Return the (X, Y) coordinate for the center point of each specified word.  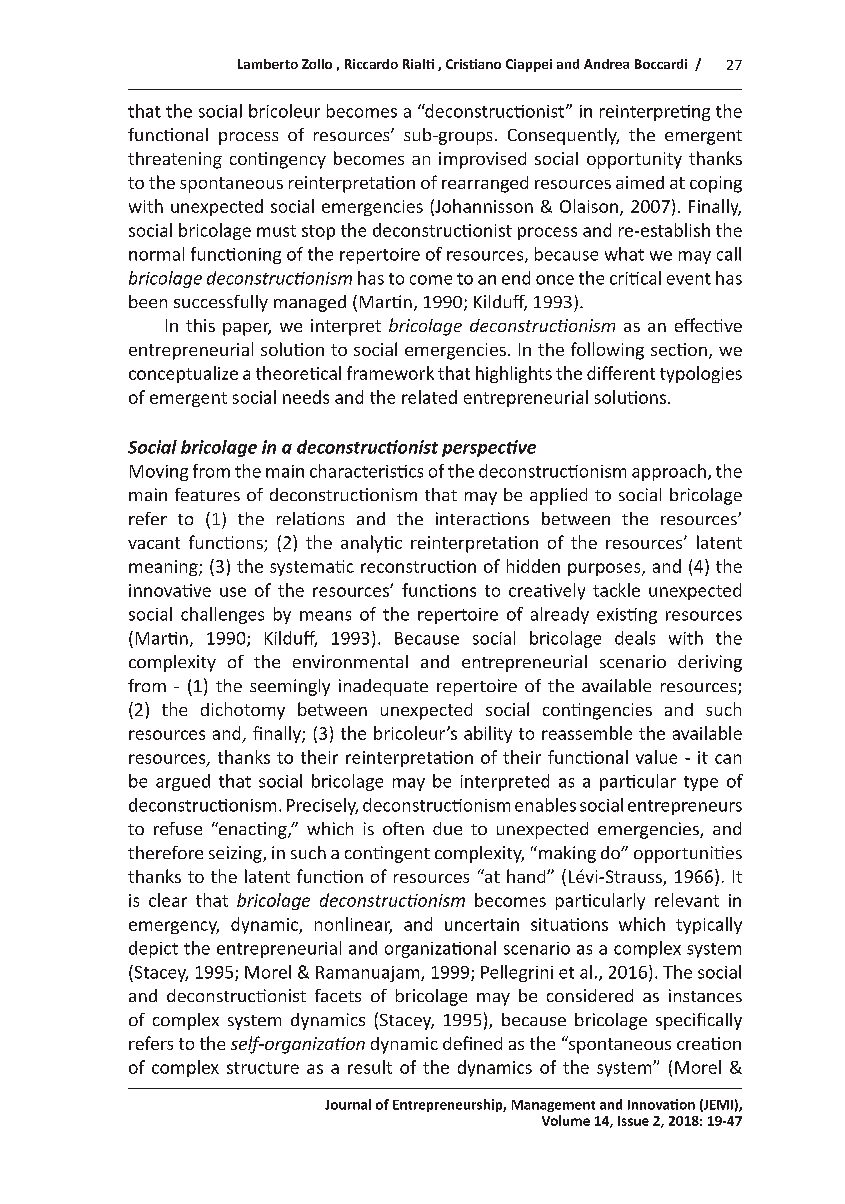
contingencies (597, 711)
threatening (175, 160)
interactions (482, 518)
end (516, 278)
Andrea (606, 64)
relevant (687, 900)
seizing (236, 854)
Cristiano (473, 64)
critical (635, 278)
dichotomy (243, 711)
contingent (387, 854)
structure (263, 1068)
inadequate (383, 687)
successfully (221, 303)
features (207, 494)
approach (669, 472)
